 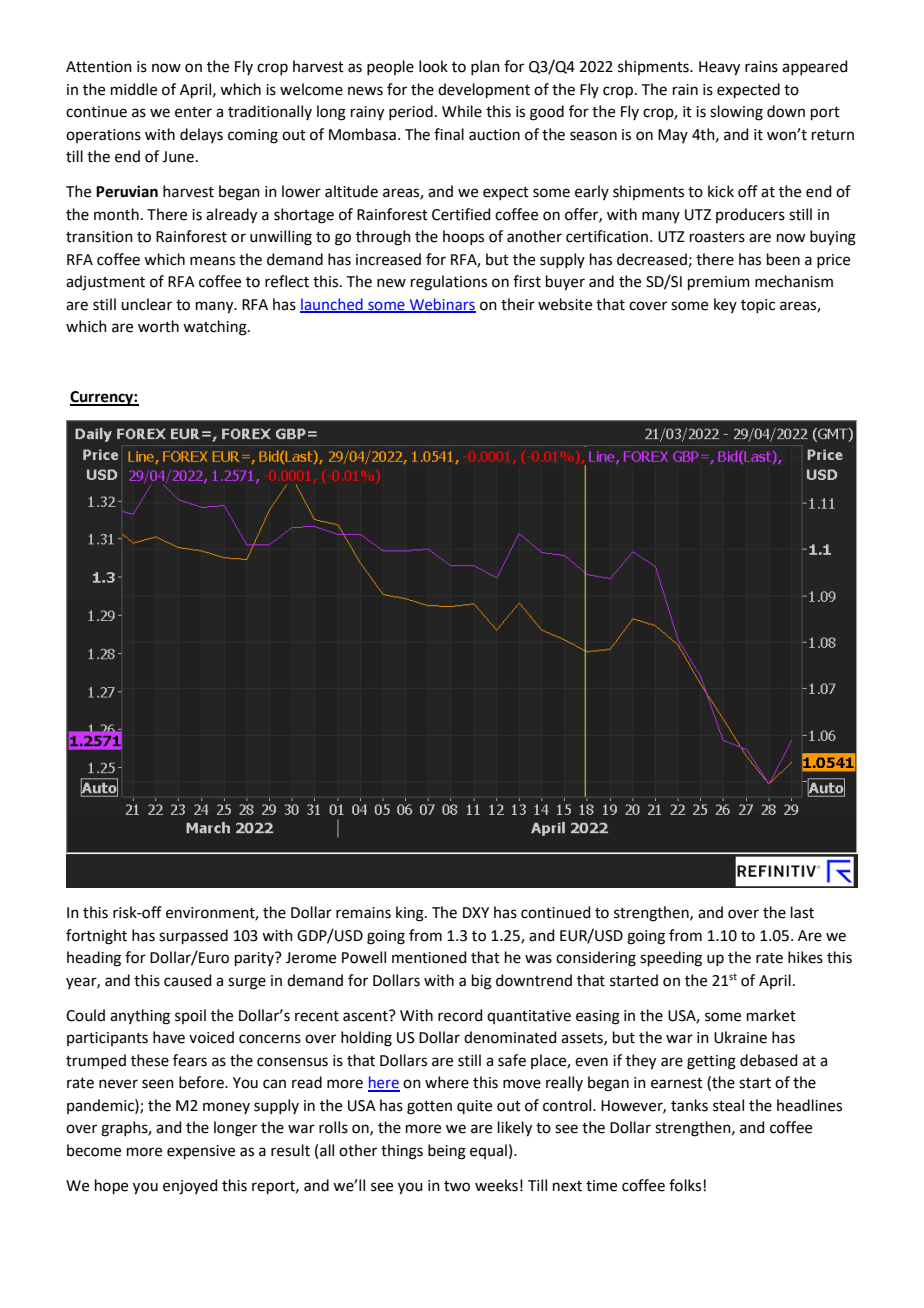 I want to click on While, so click(x=462, y=111).
